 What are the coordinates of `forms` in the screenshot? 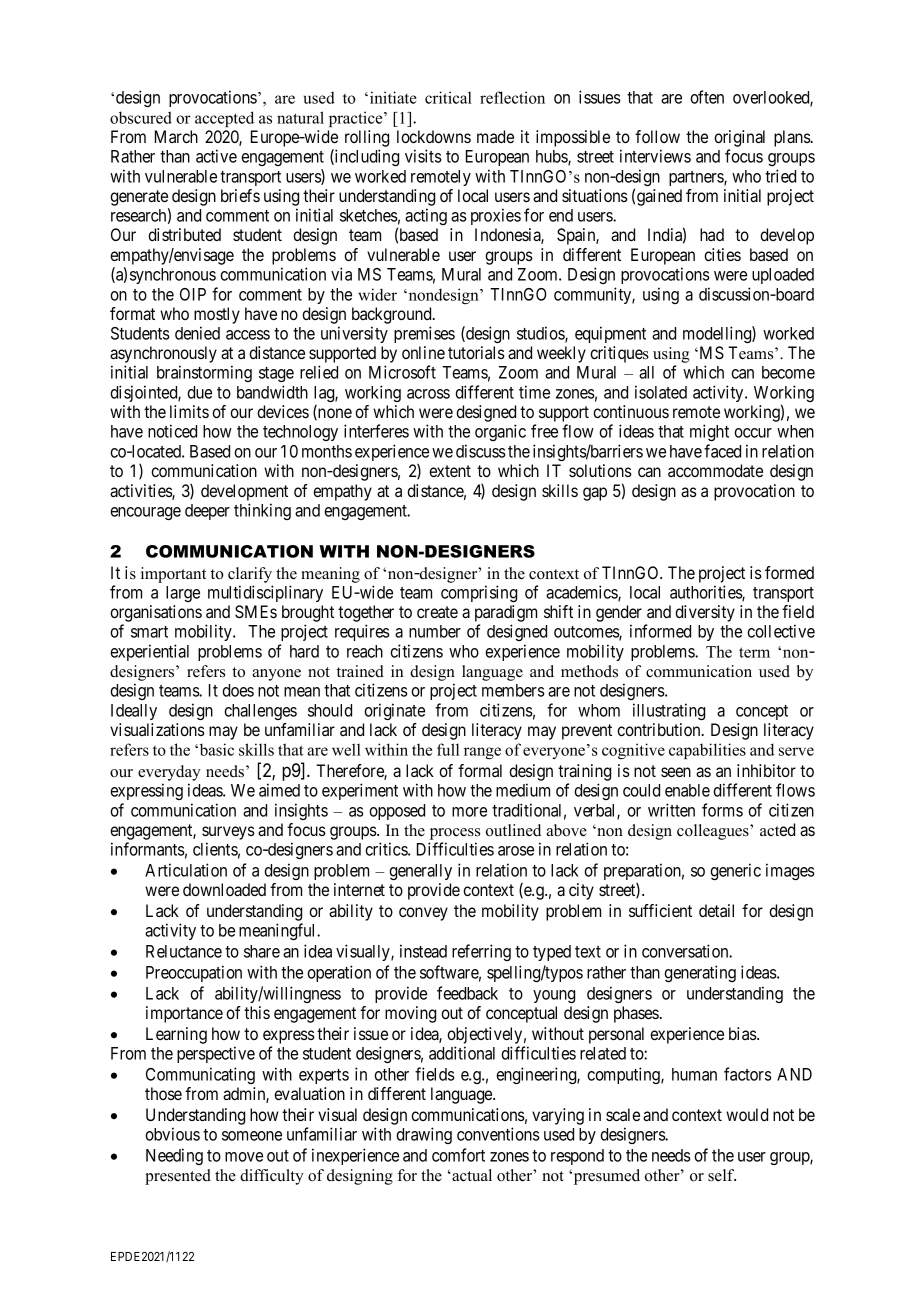 It's located at (722, 810).
